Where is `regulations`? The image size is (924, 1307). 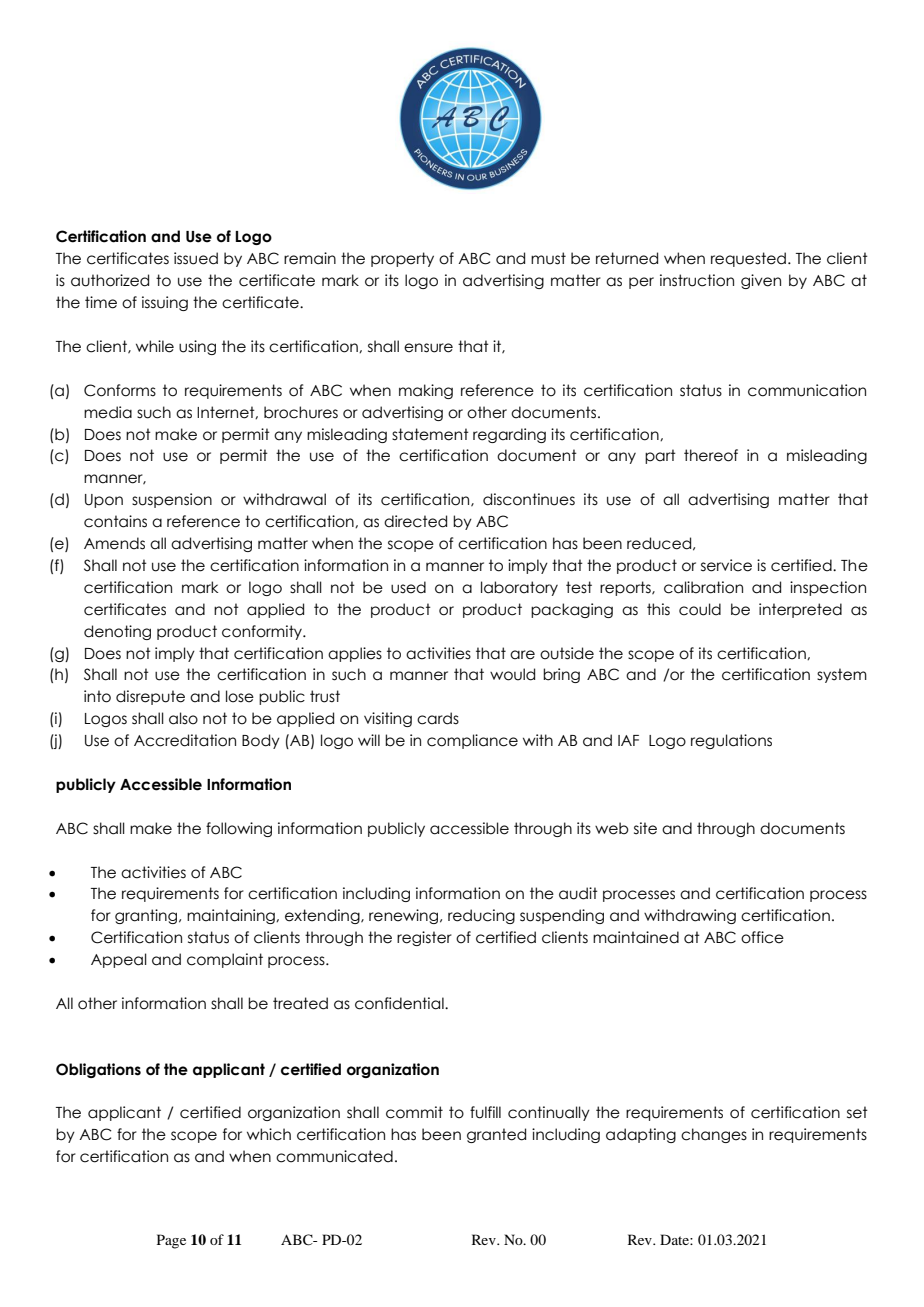 regulations is located at coordinates (731, 741).
